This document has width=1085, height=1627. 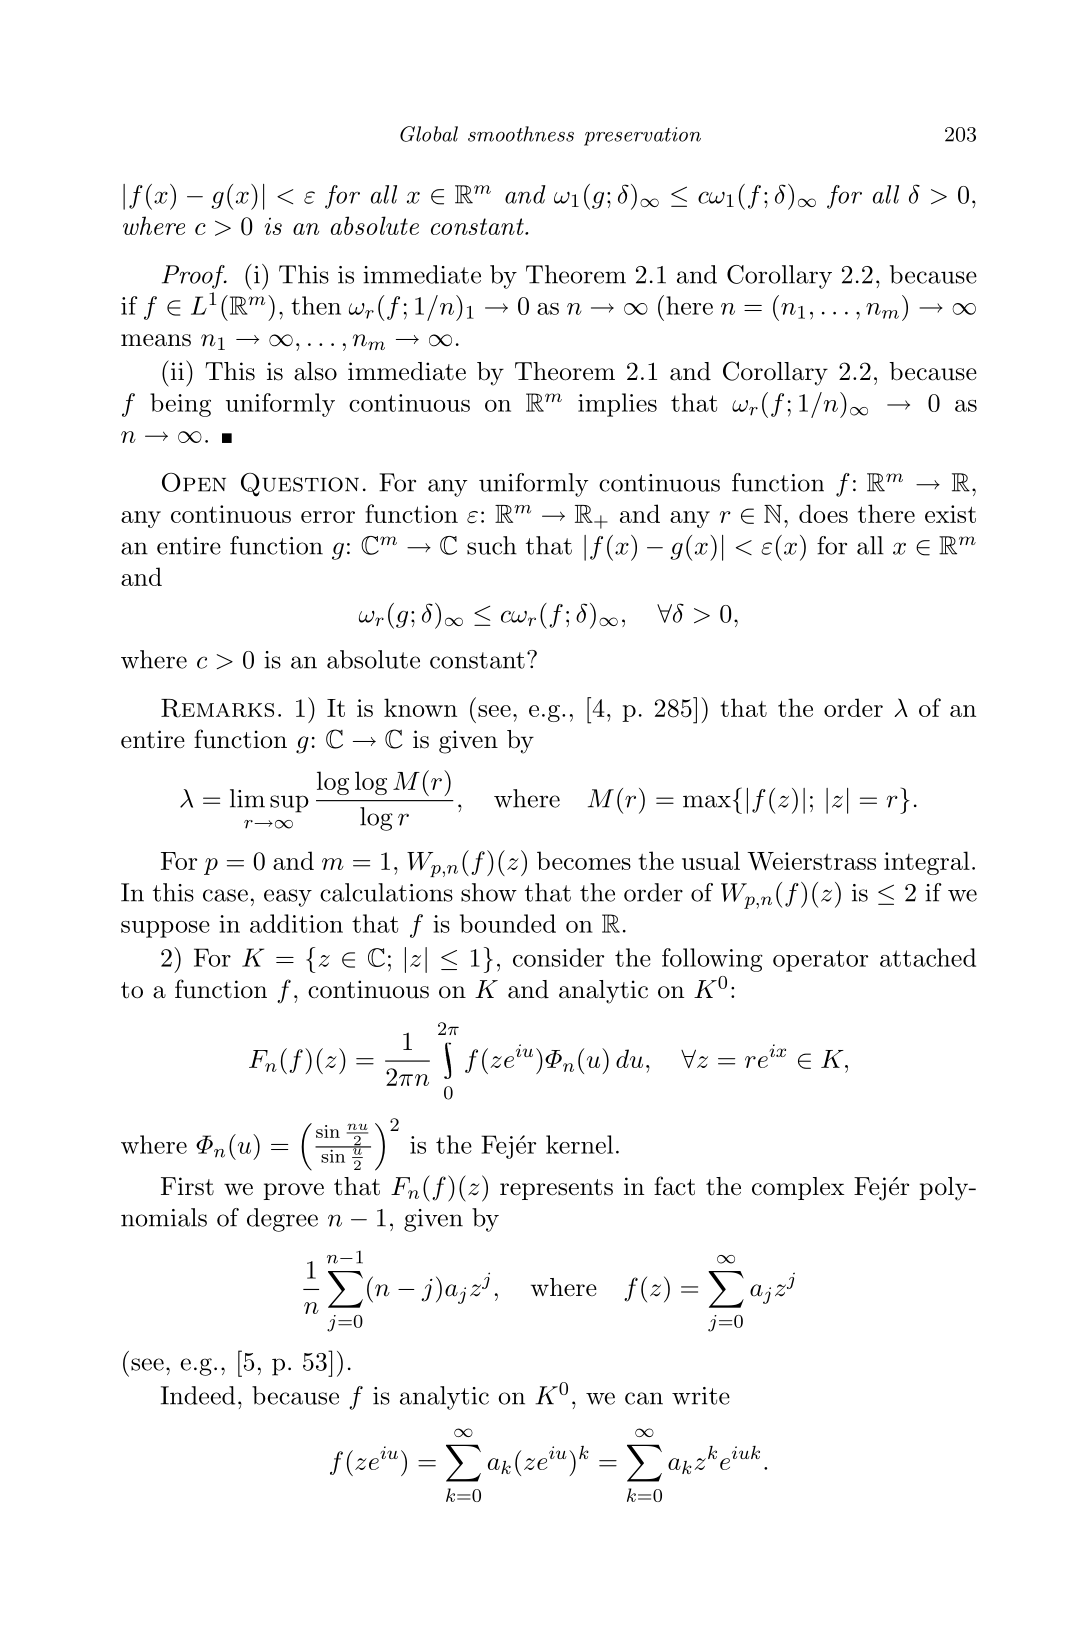 What do you see at coordinates (811, 861) in the document?
I see `Weierstrass` at bounding box center [811, 861].
